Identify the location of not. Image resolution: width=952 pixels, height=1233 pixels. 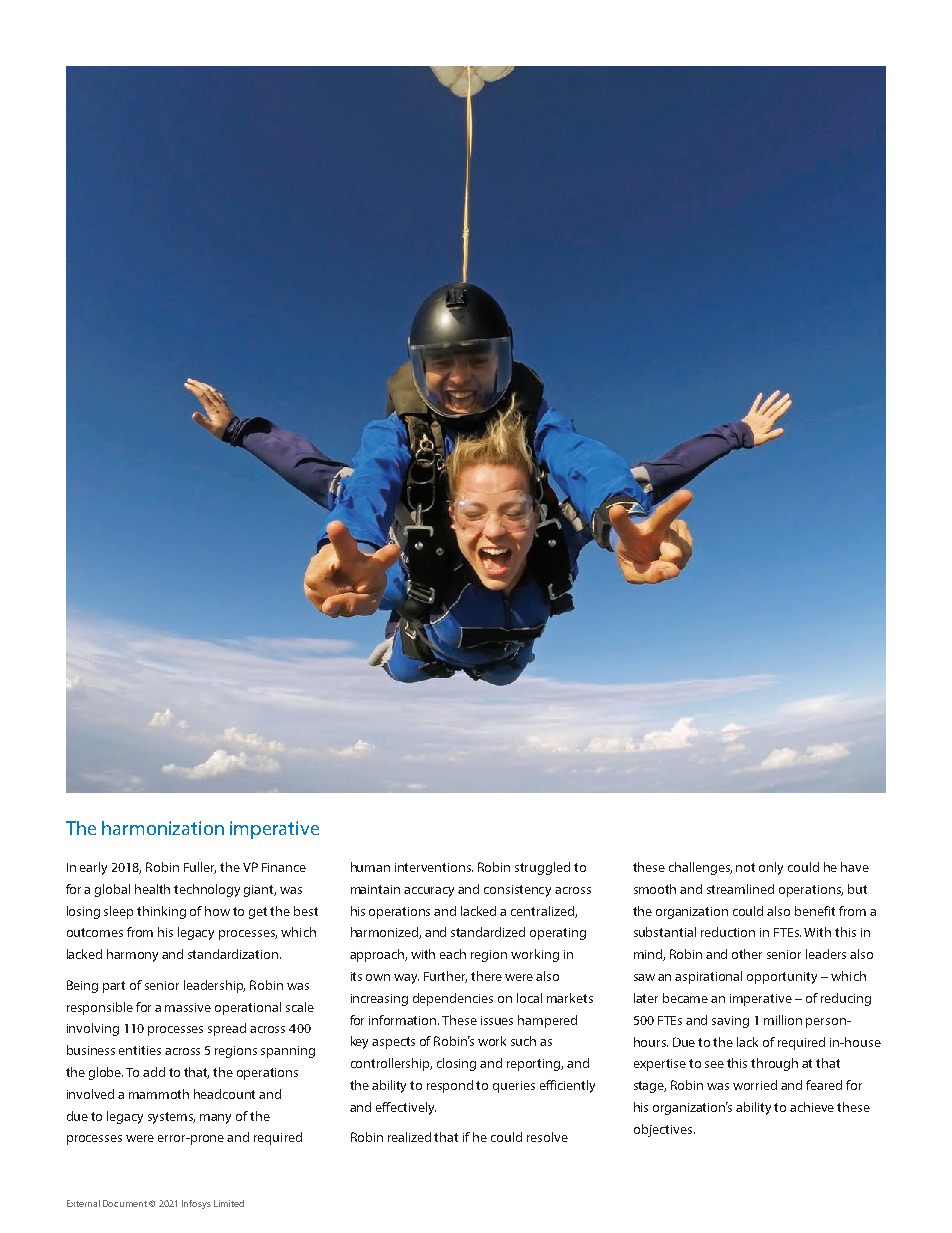
(745, 867).
